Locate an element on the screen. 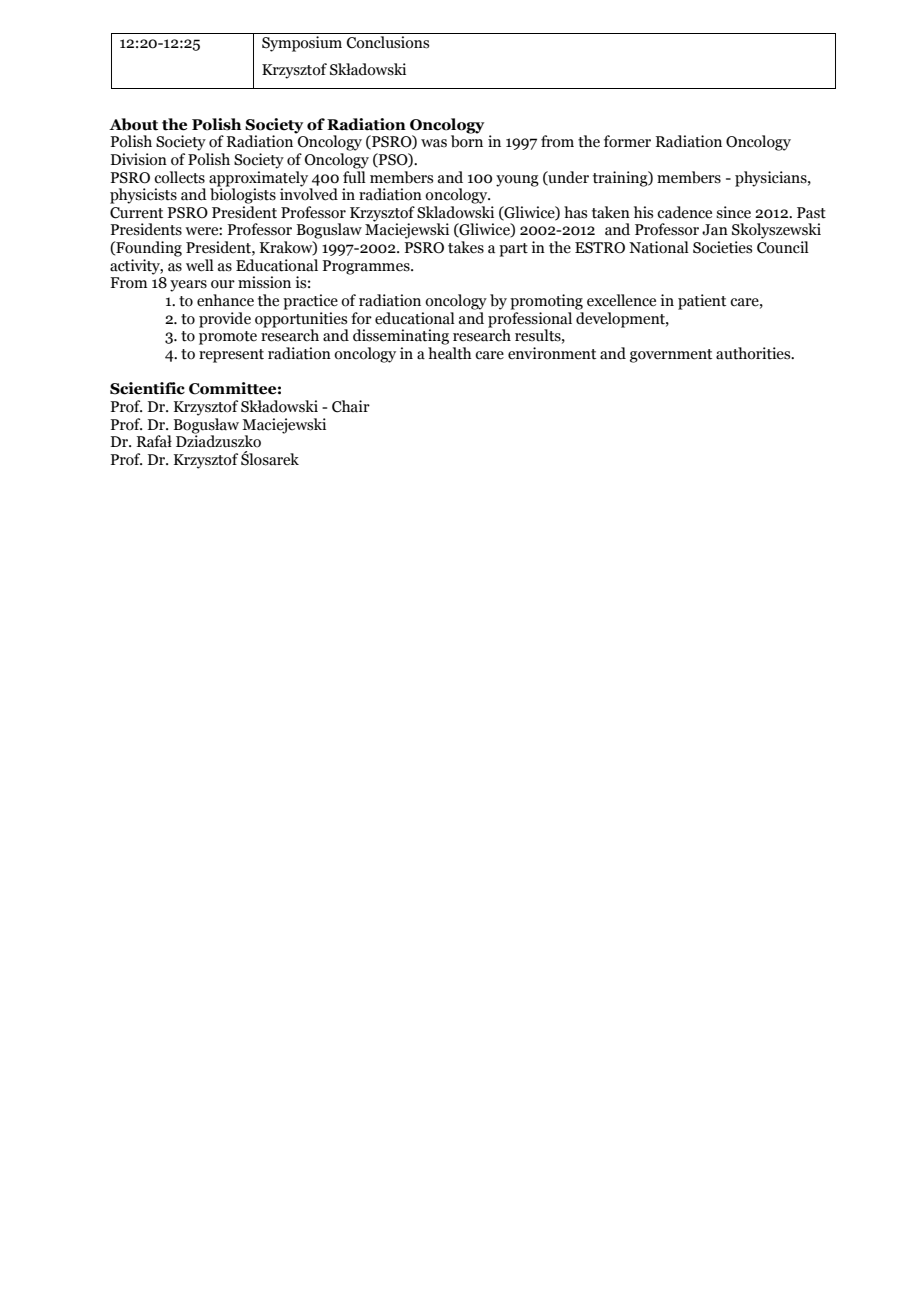 This screenshot has height=1308, width=924. Symposium is located at coordinates (302, 44).
